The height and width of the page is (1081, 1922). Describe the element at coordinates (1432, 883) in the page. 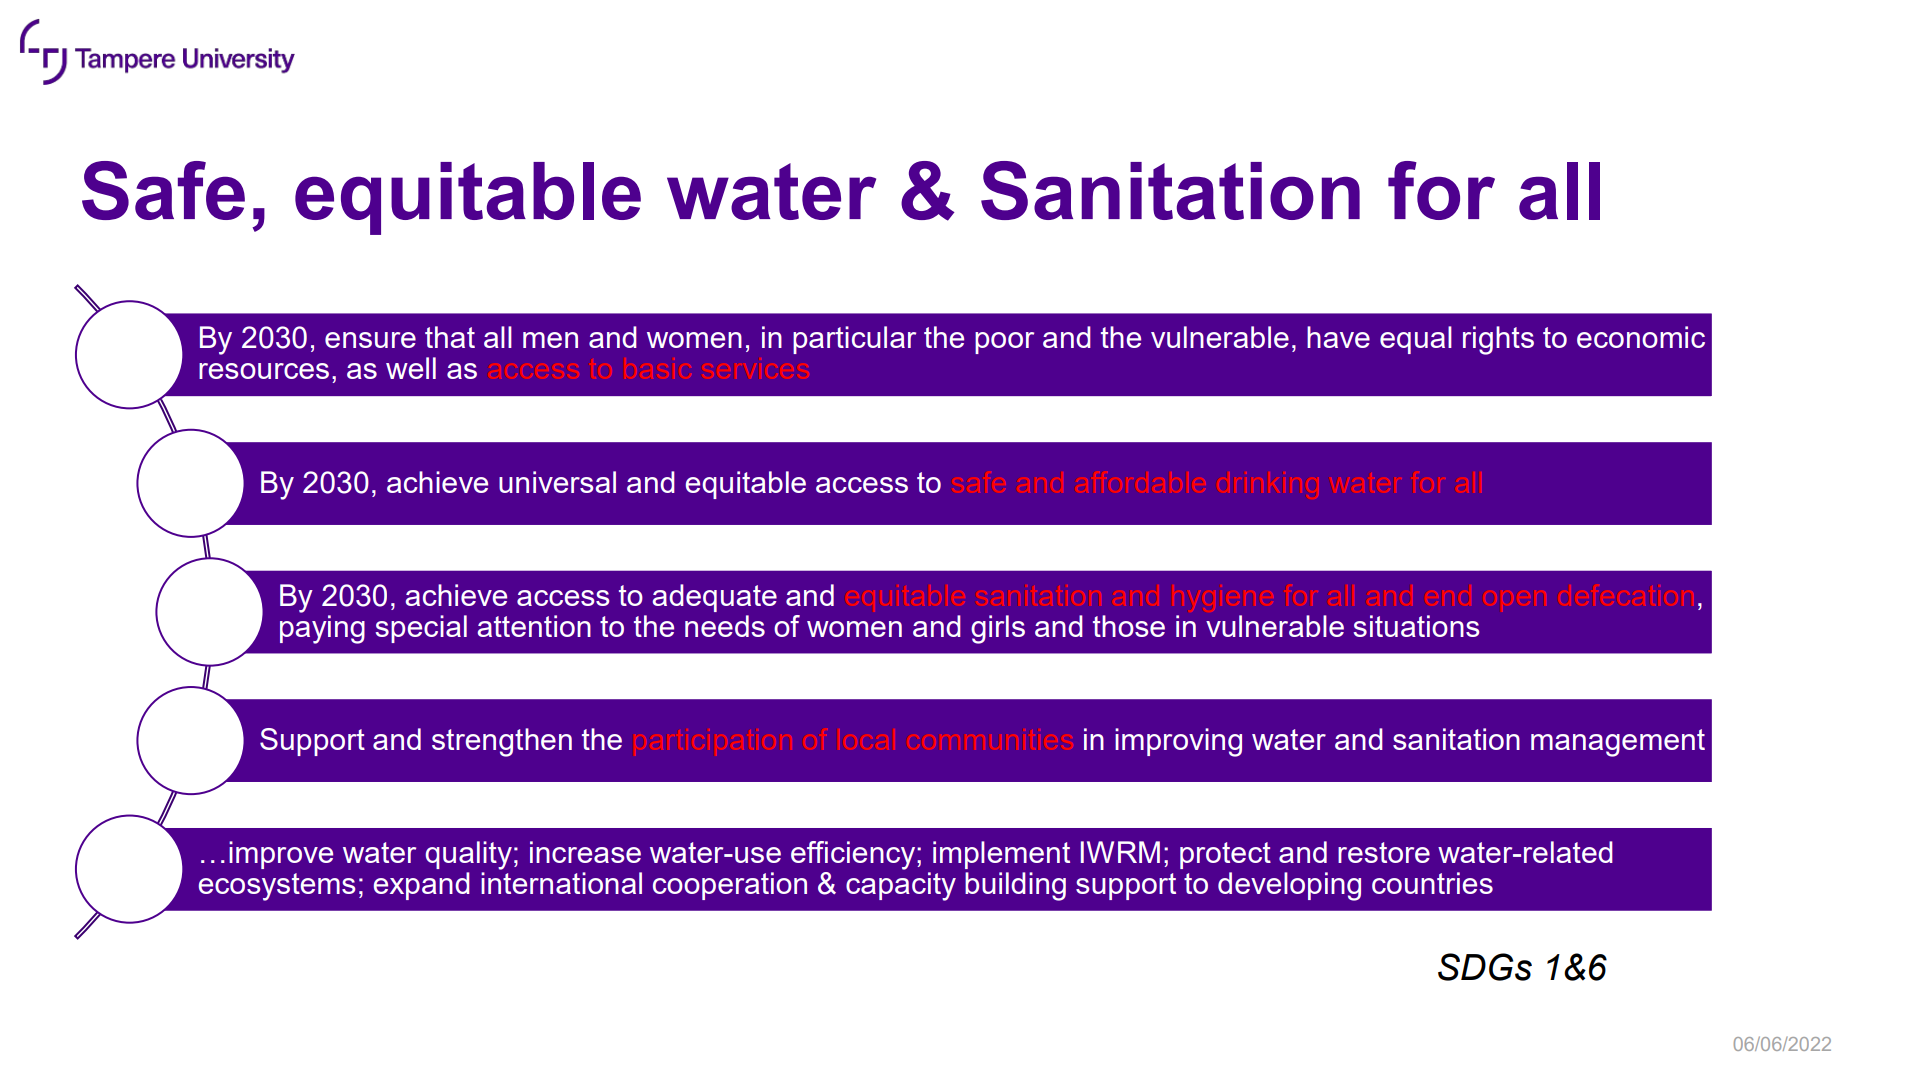

I see `countries` at that location.
